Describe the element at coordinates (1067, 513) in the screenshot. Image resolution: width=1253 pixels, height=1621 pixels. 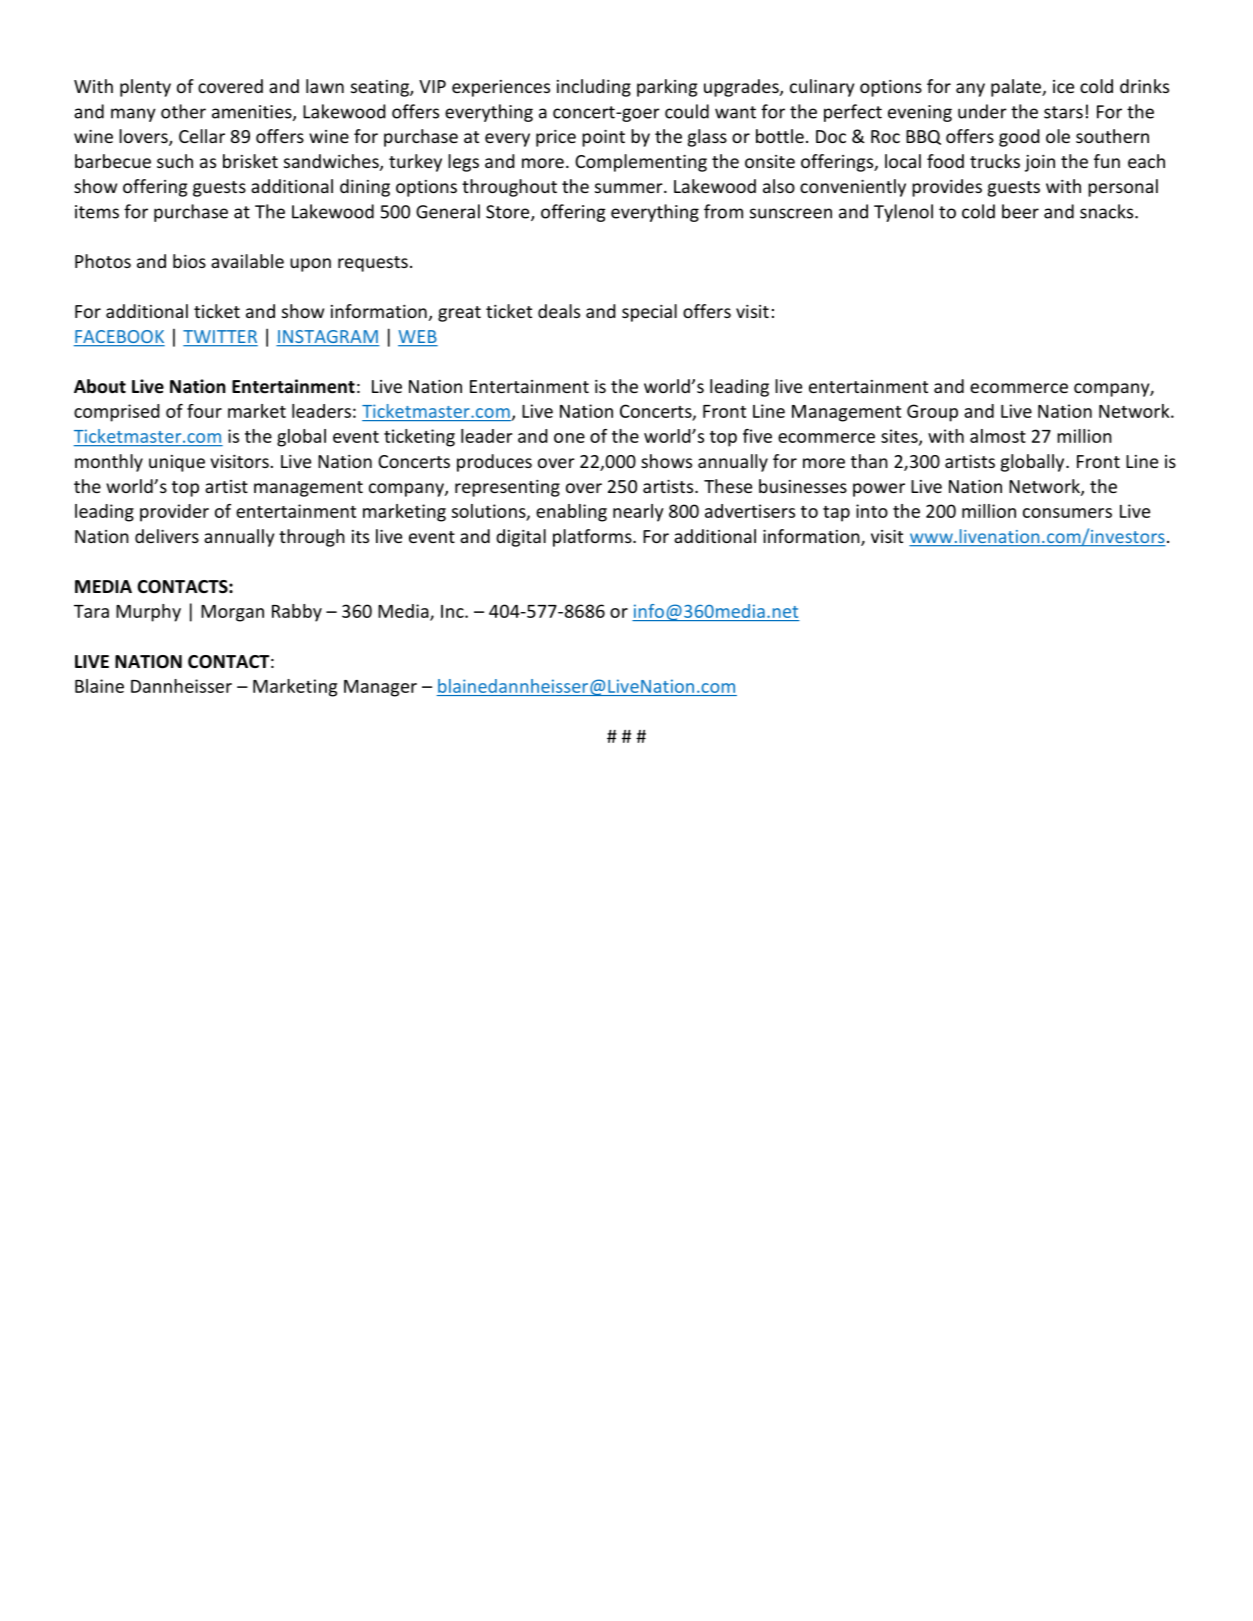
I see `consumers` at that location.
